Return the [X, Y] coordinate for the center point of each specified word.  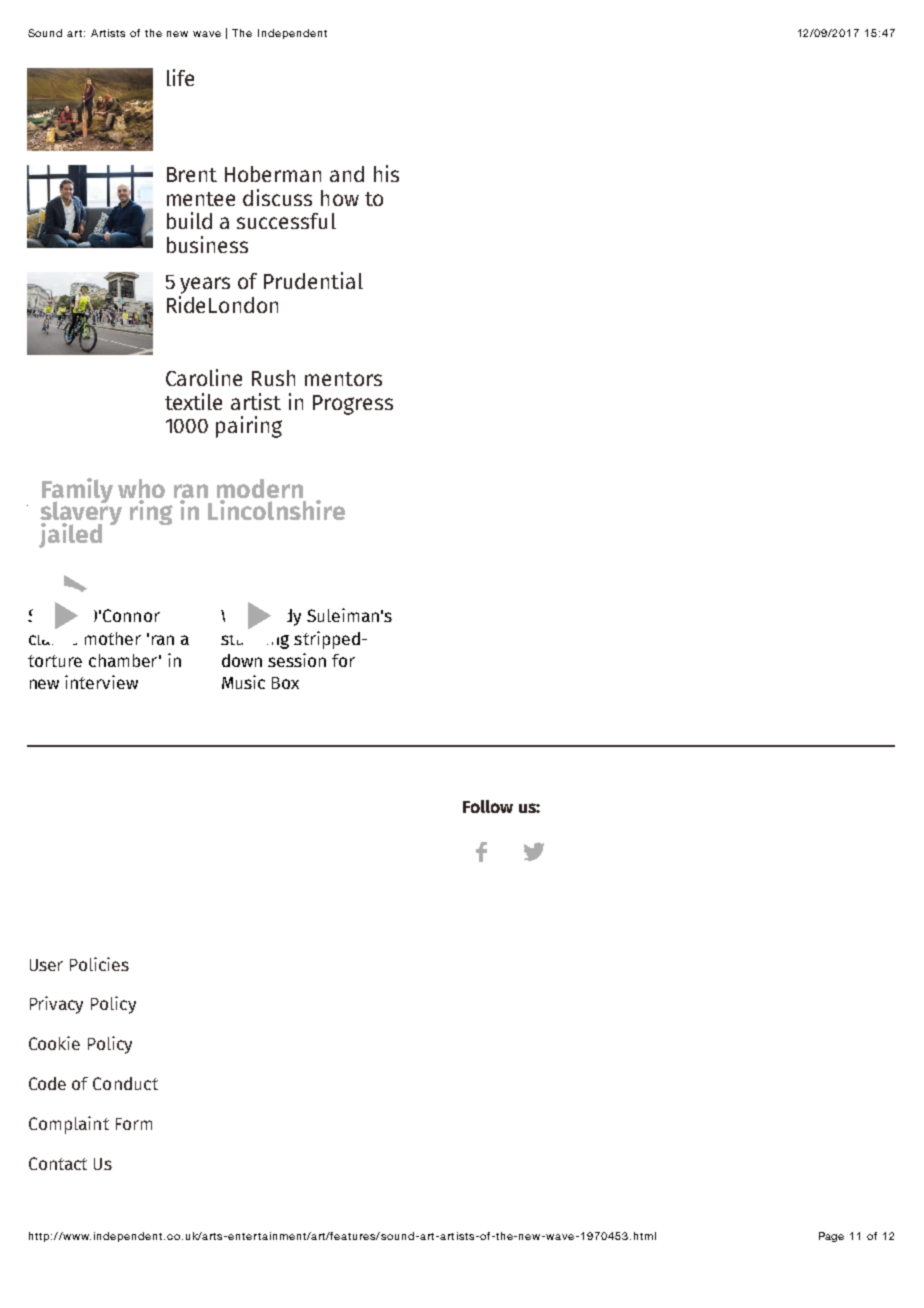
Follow [488, 806]
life [180, 77]
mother [113, 638]
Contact [58, 1163]
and [347, 174]
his [386, 173]
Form [134, 1124]
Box [285, 683]
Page [831, 1237]
